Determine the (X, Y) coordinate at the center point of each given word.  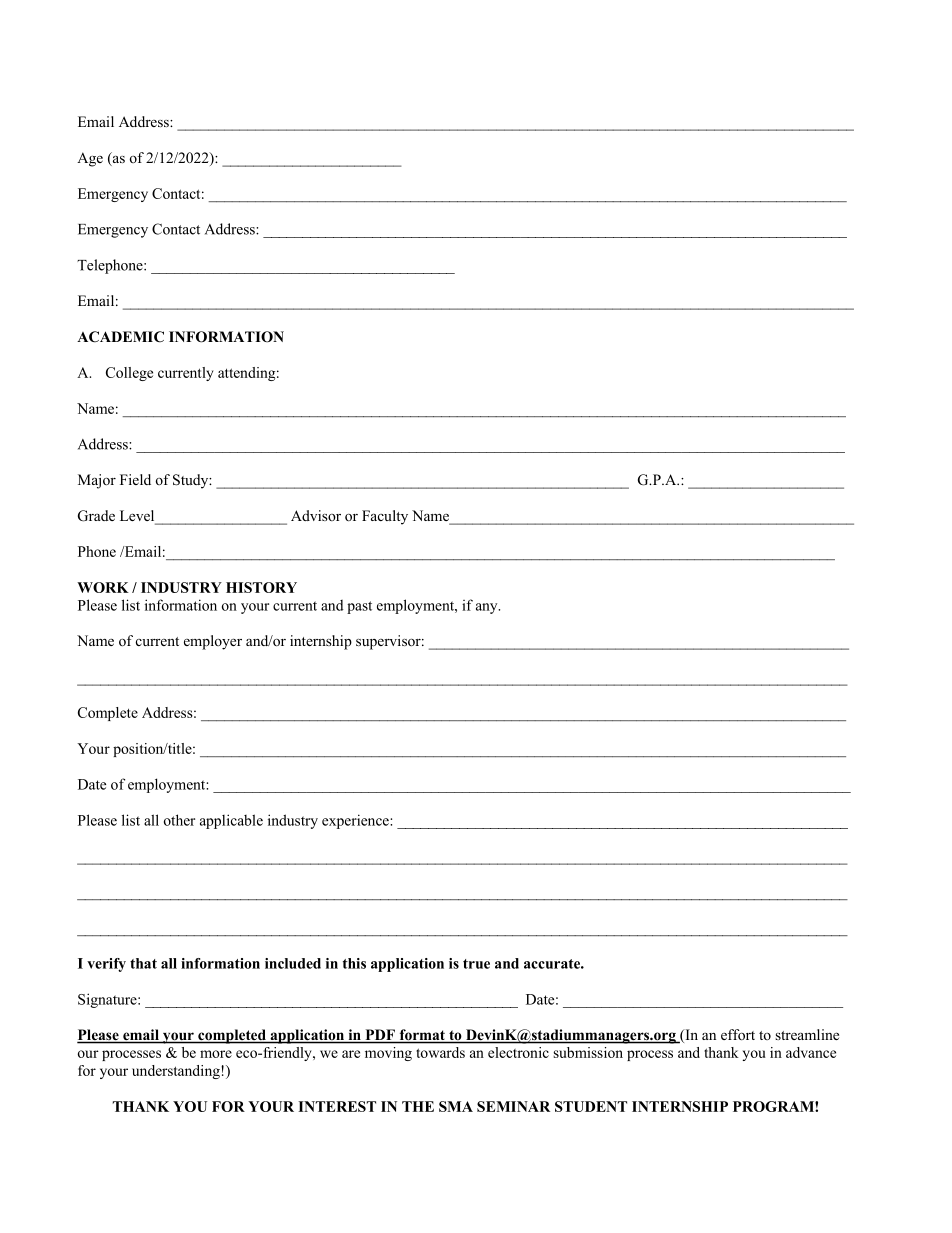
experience (356, 821)
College (129, 374)
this (354, 963)
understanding (177, 1072)
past (359, 607)
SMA (456, 1106)
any (488, 608)
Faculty (385, 517)
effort (738, 1034)
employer (213, 642)
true (476, 964)
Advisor (316, 515)
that (143, 963)
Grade (96, 516)
